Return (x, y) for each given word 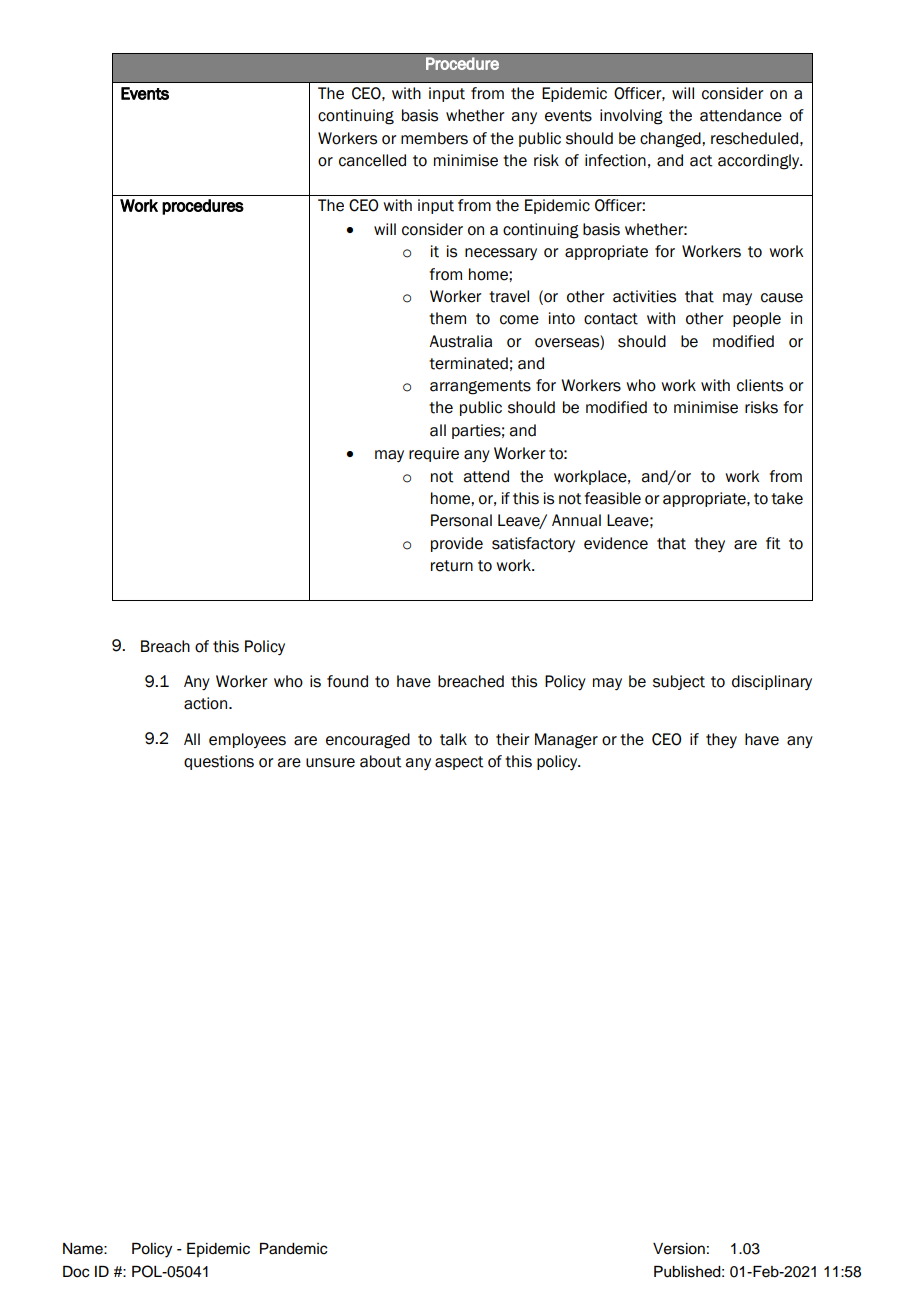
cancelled (372, 160)
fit (773, 543)
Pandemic (293, 1249)
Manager (566, 741)
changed (671, 140)
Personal (461, 520)
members (434, 138)
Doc (76, 1272)
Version (679, 1249)
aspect (459, 763)
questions (219, 762)
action (207, 703)
